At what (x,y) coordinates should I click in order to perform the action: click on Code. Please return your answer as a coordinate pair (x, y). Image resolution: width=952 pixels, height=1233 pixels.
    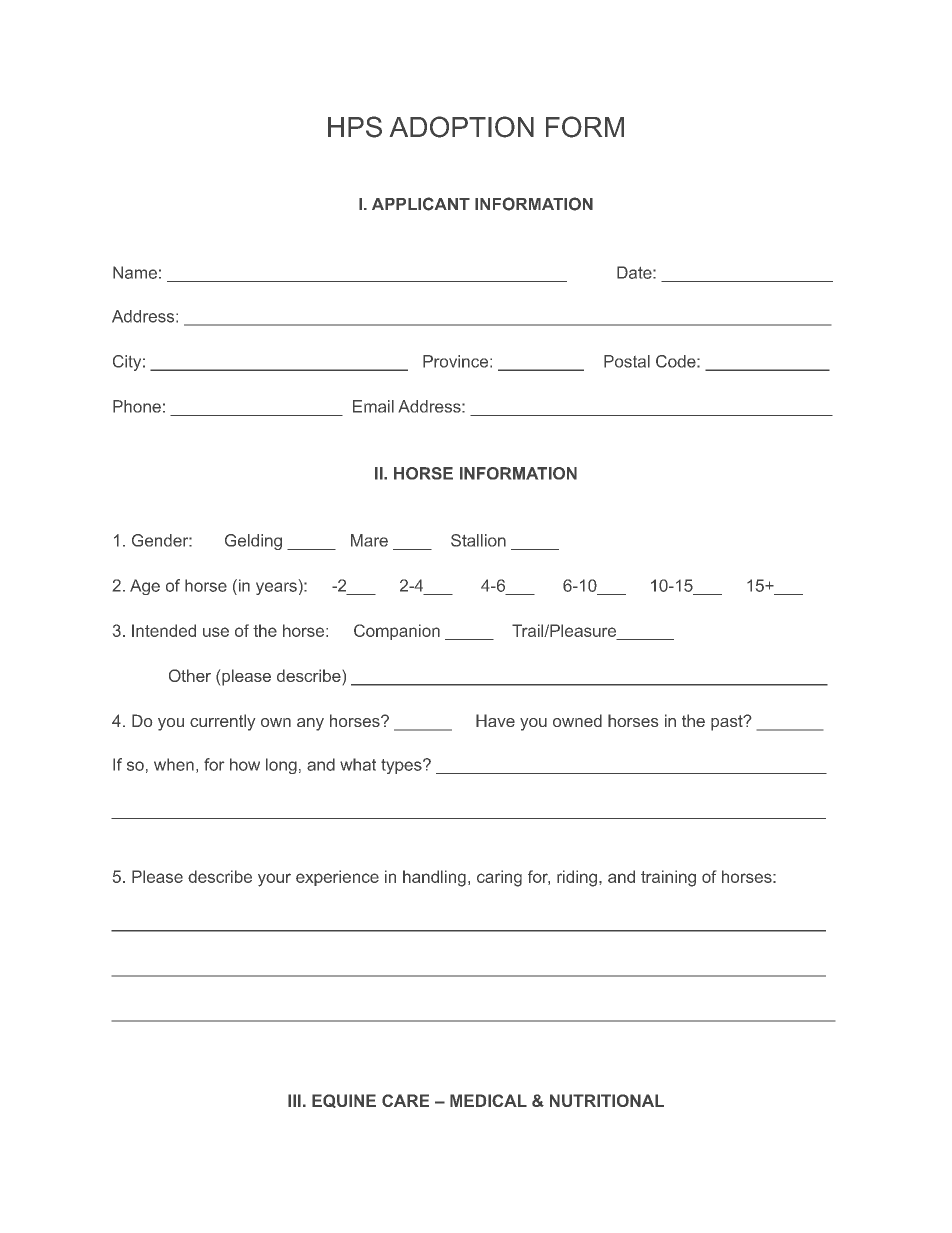
    Looking at the image, I should click on (677, 361).
